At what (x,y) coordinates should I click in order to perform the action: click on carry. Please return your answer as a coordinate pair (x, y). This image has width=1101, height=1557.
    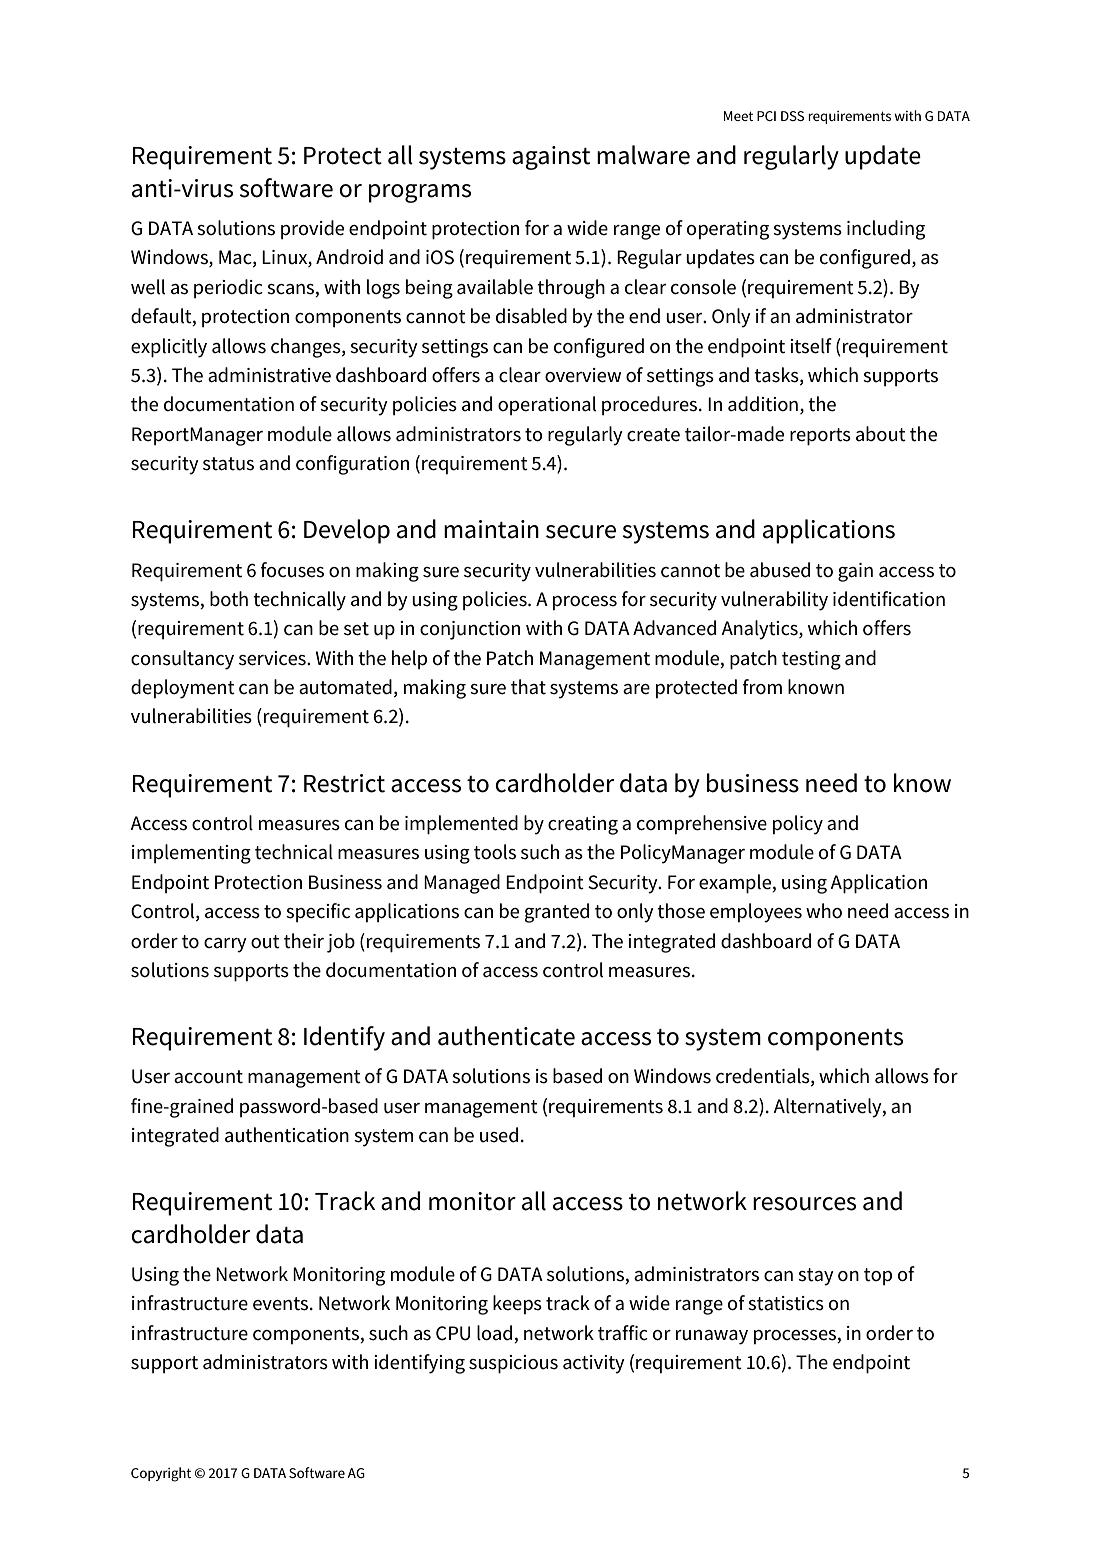
    Looking at the image, I should click on (225, 945).
